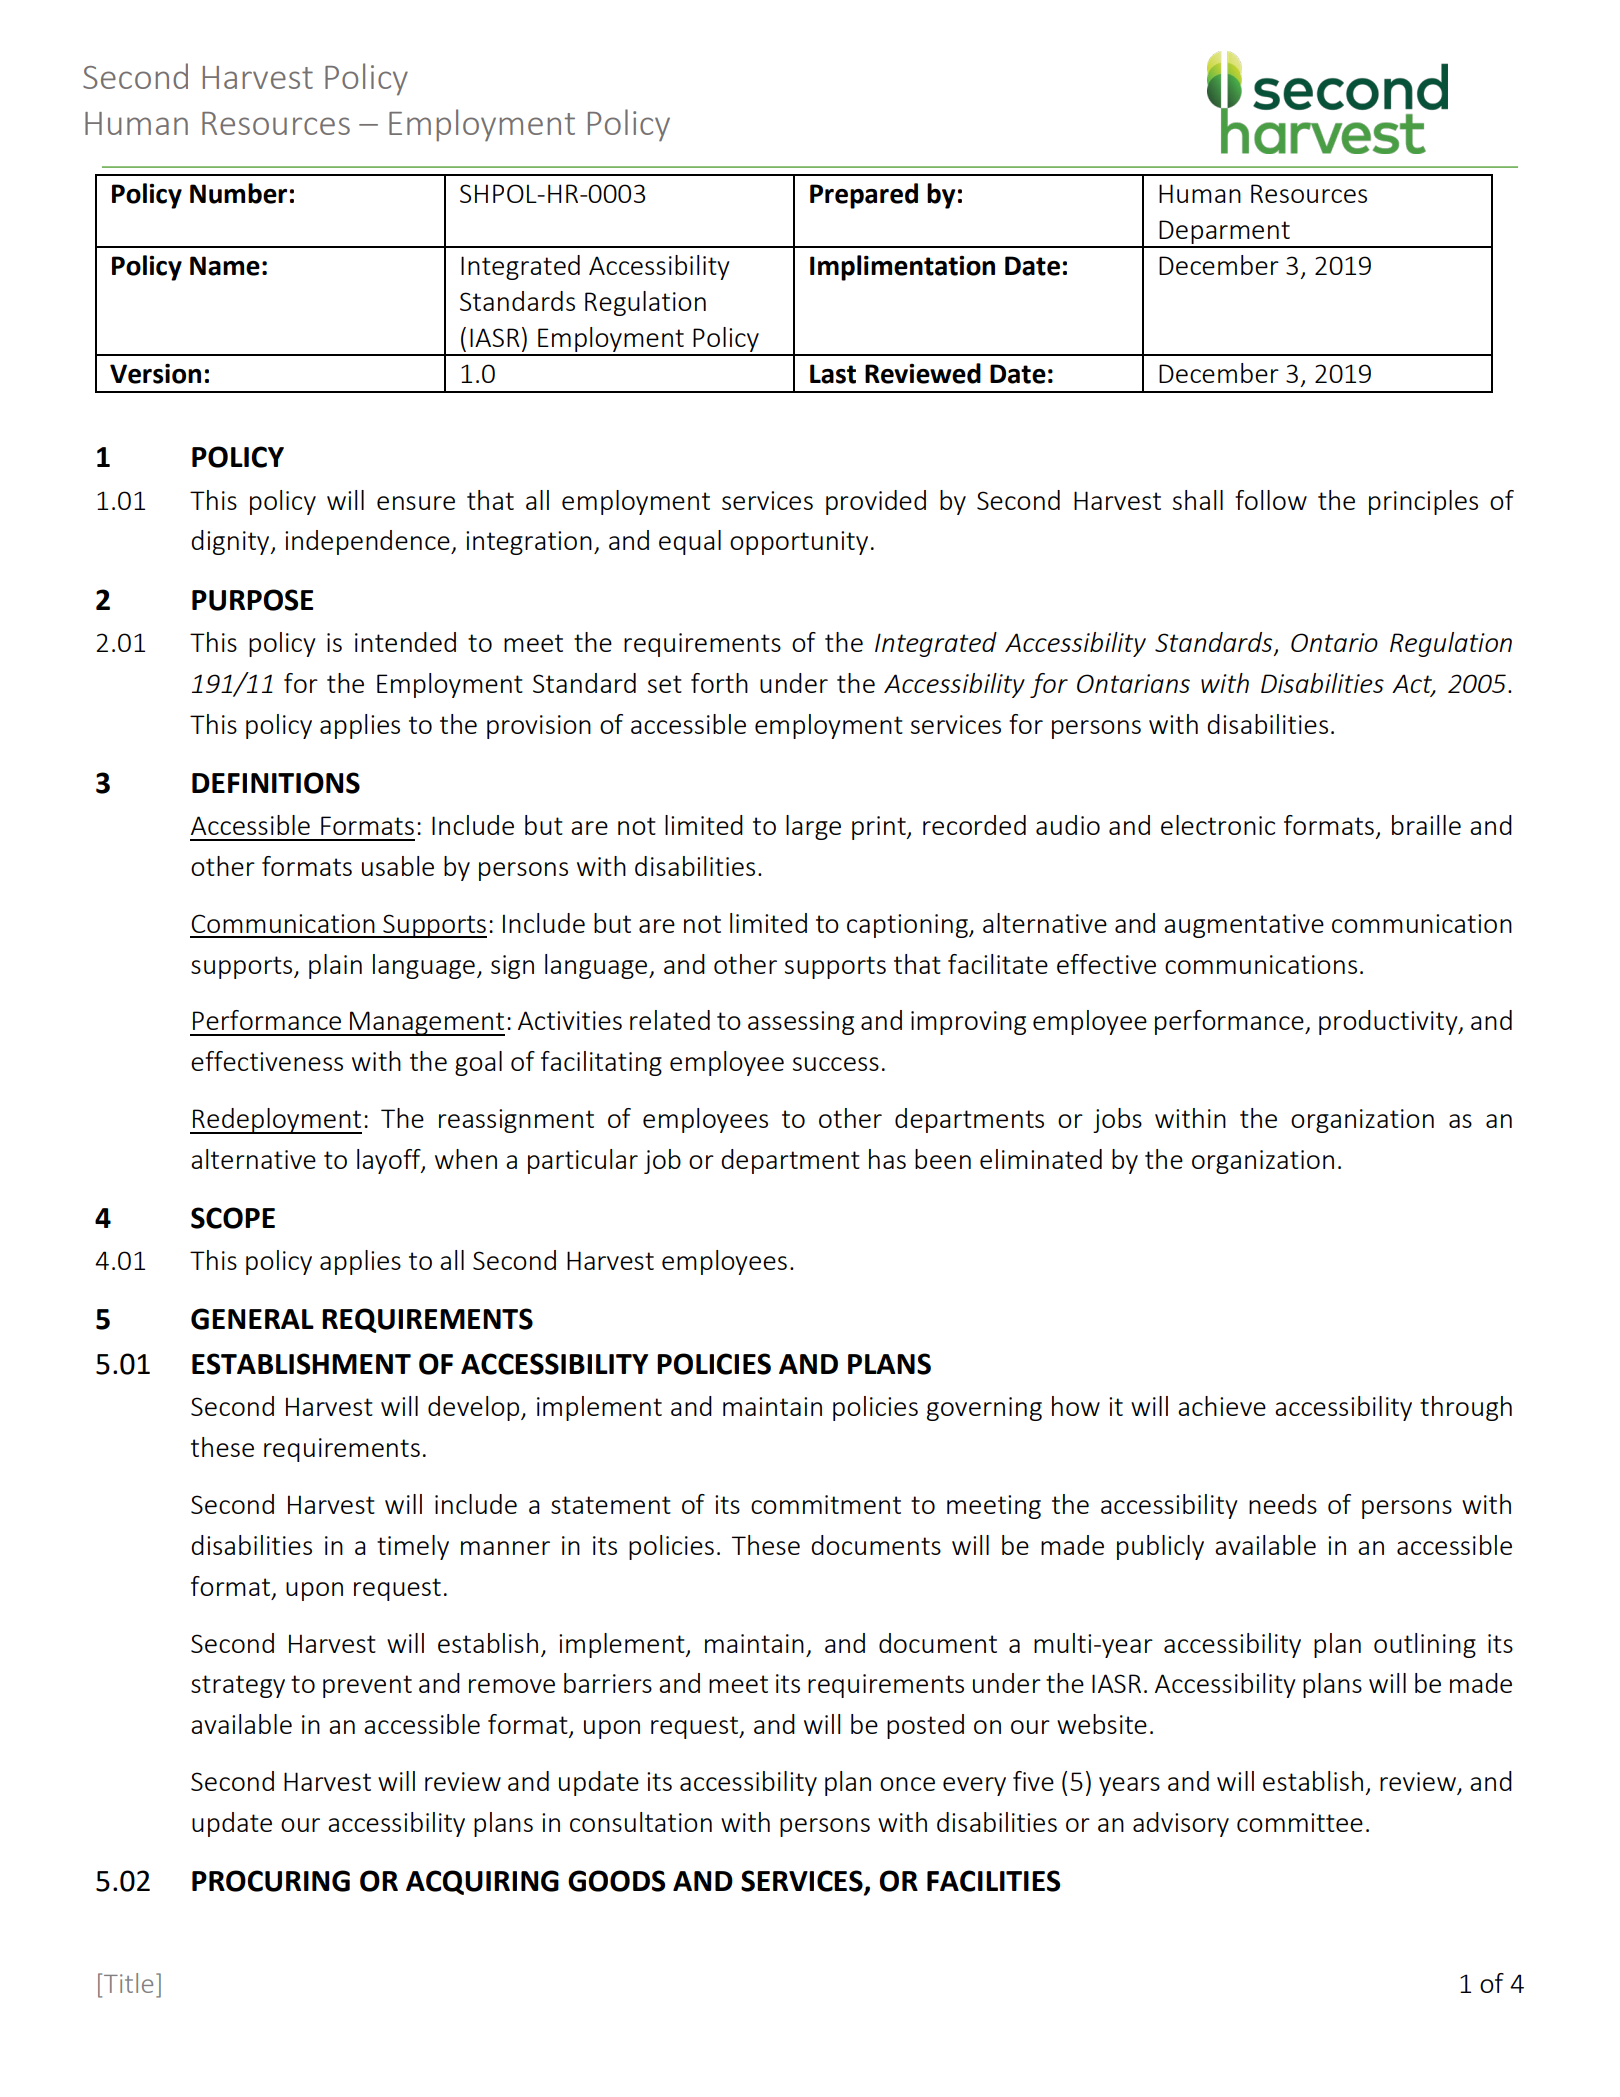 This screenshot has height=2097, width=1620. I want to click on achieve, so click(1222, 1406).
